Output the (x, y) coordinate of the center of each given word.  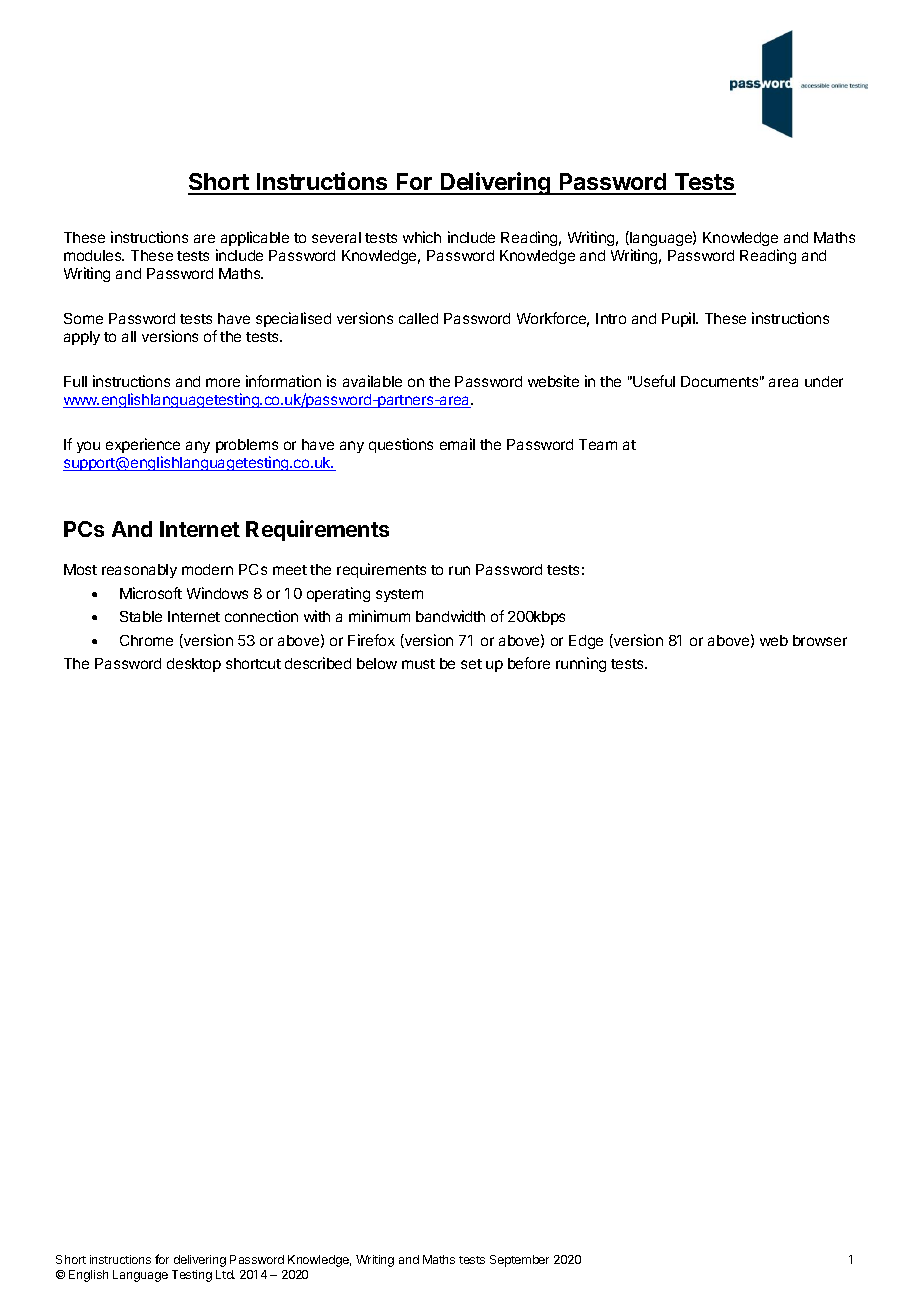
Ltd (225, 1274)
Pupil (679, 319)
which (422, 237)
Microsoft (151, 593)
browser (820, 640)
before (529, 663)
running (581, 664)
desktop (194, 665)
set (471, 664)
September (519, 1261)
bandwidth (450, 616)
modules (94, 255)
